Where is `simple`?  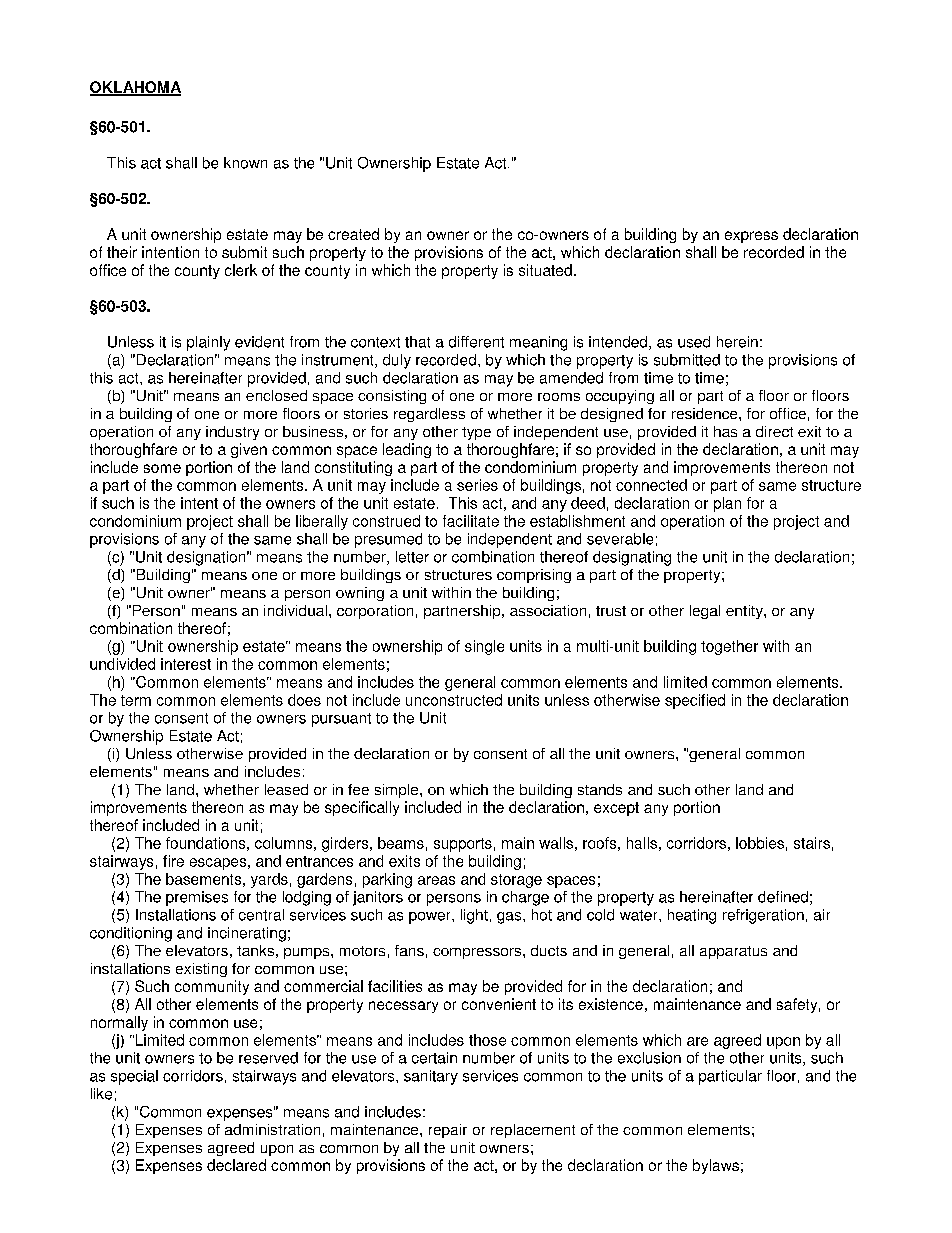 simple is located at coordinates (398, 791).
